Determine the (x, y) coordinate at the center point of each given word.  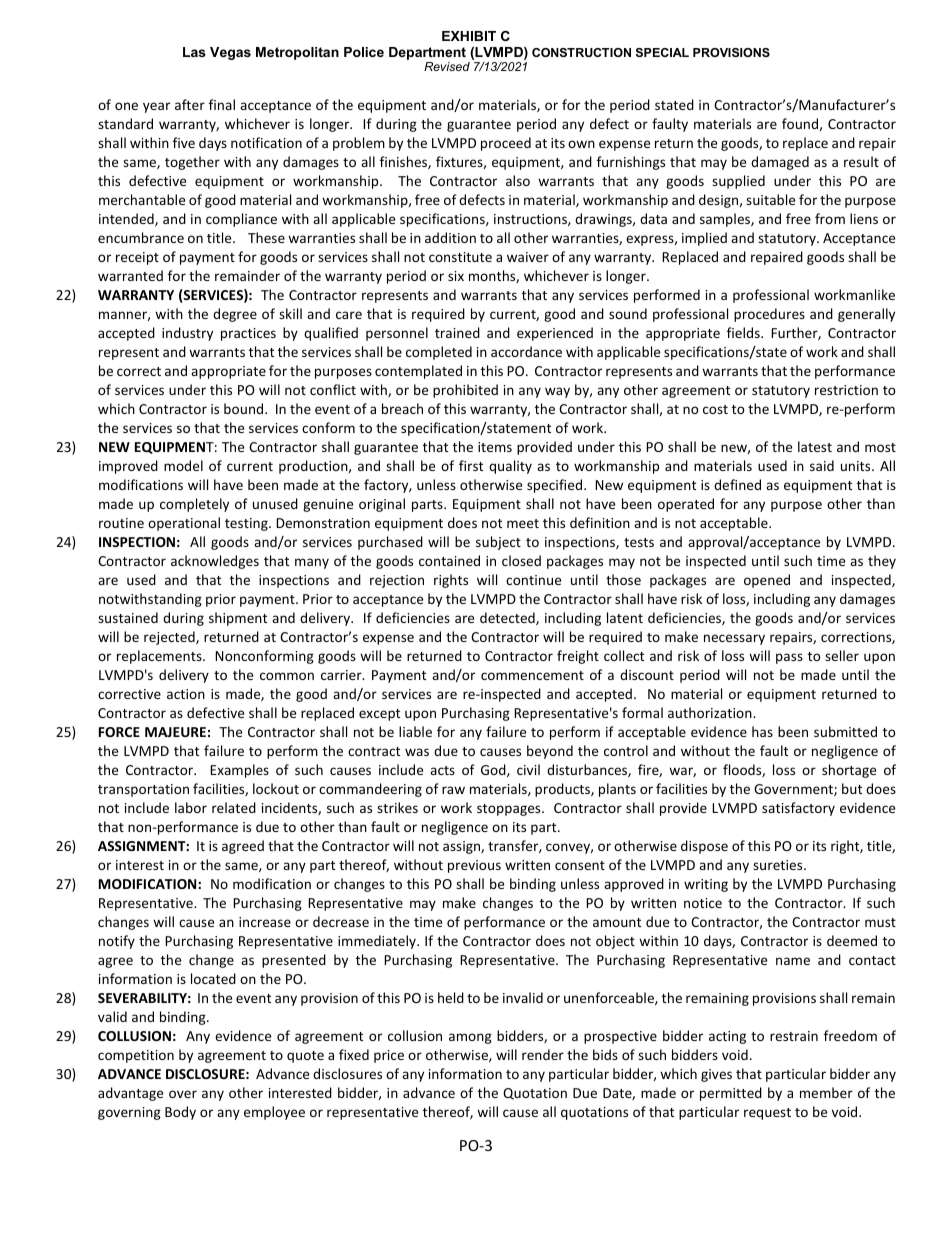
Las (194, 52)
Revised (447, 66)
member (826, 1092)
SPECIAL (662, 52)
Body (180, 1113)
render (543, 1054)
